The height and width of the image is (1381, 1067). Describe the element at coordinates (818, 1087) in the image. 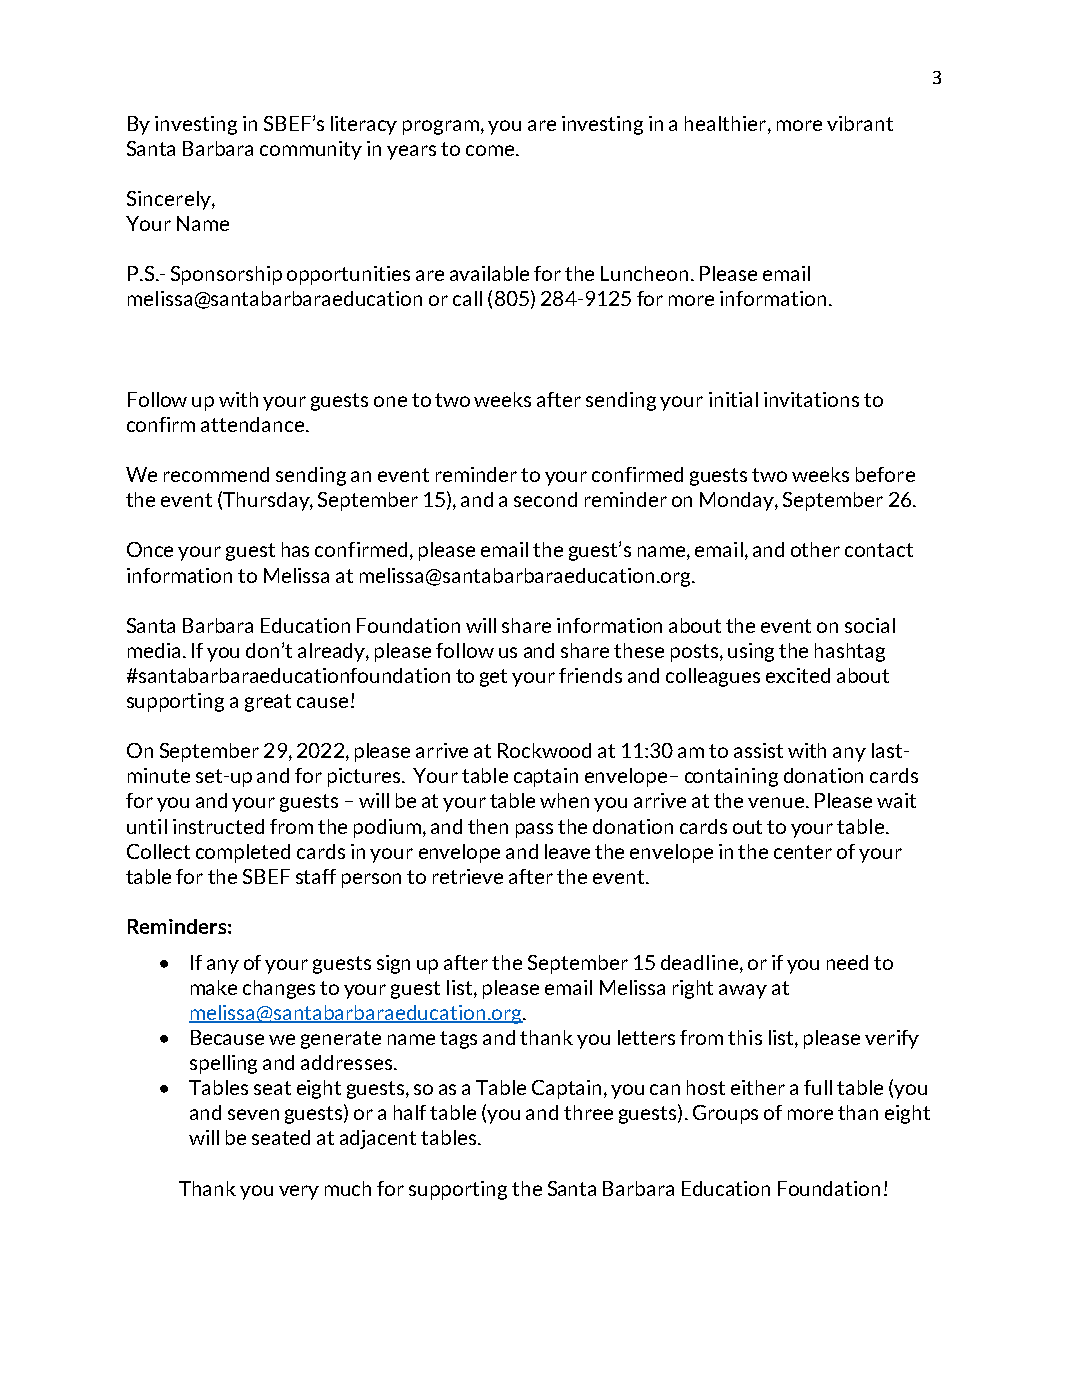

I see `full` at that location.
